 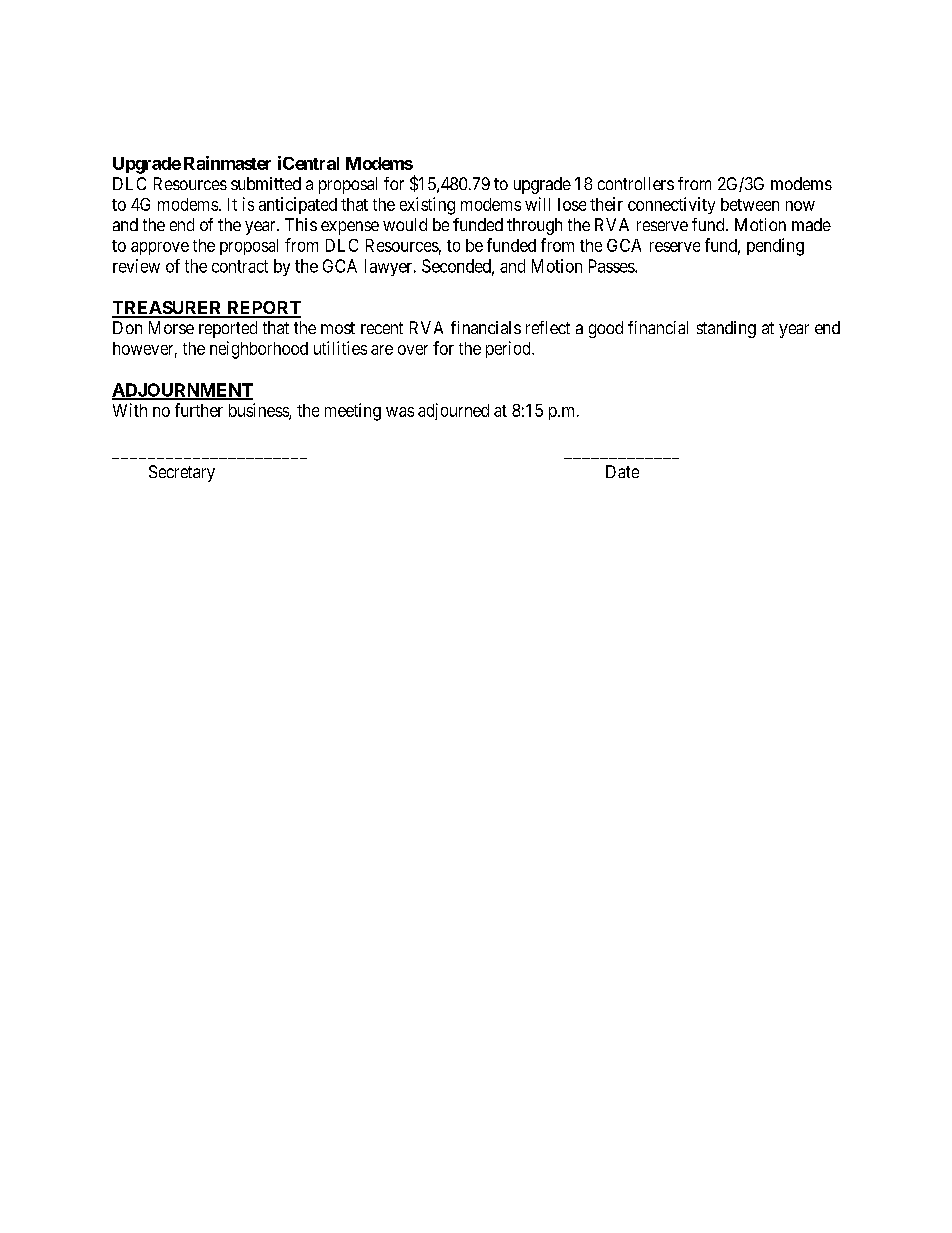 What do you see at coordinates (622, 471) in the screenshot?
I see `Date` at bounding box center [622, 471].
